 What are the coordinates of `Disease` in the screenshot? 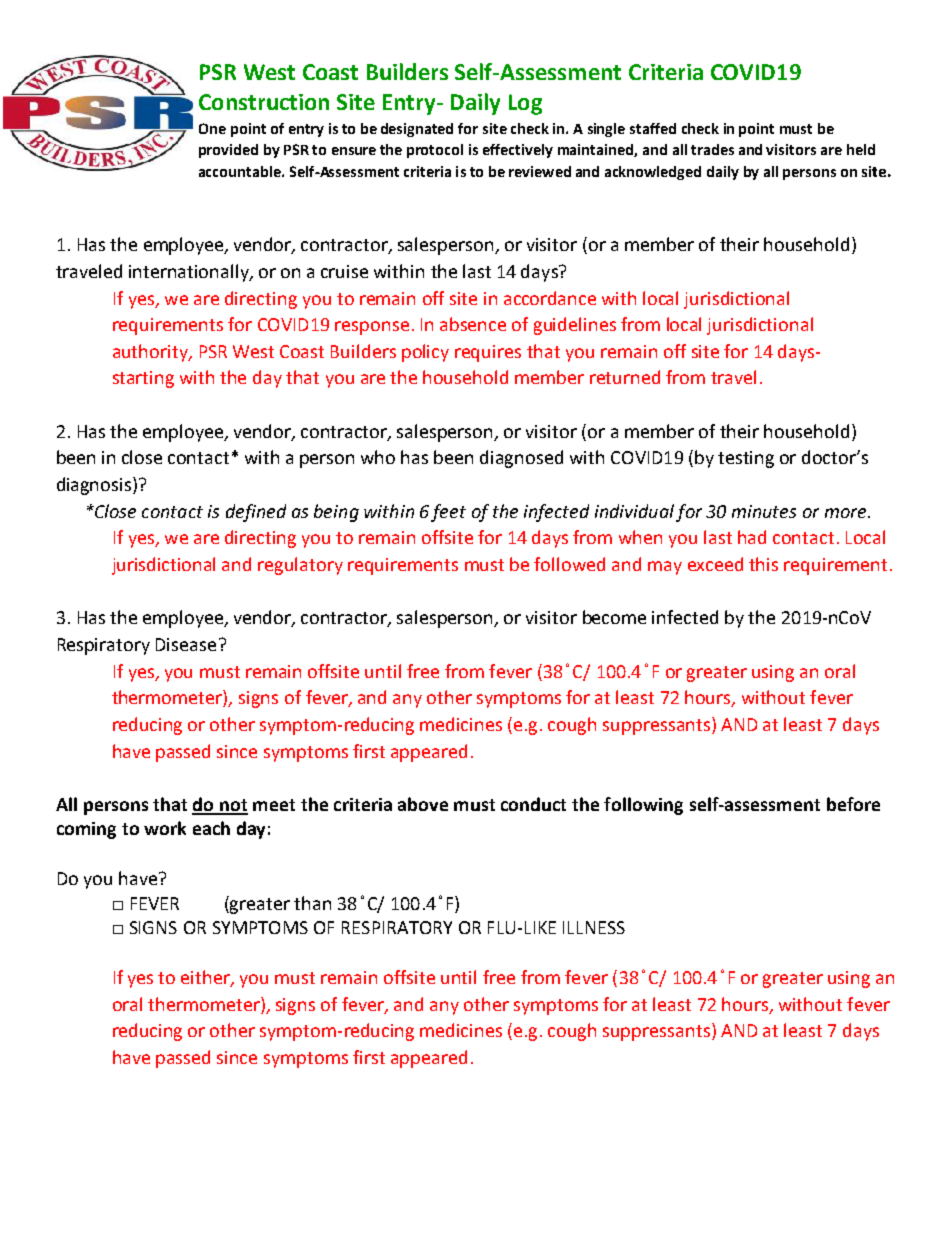 It's located at (186, 644).
